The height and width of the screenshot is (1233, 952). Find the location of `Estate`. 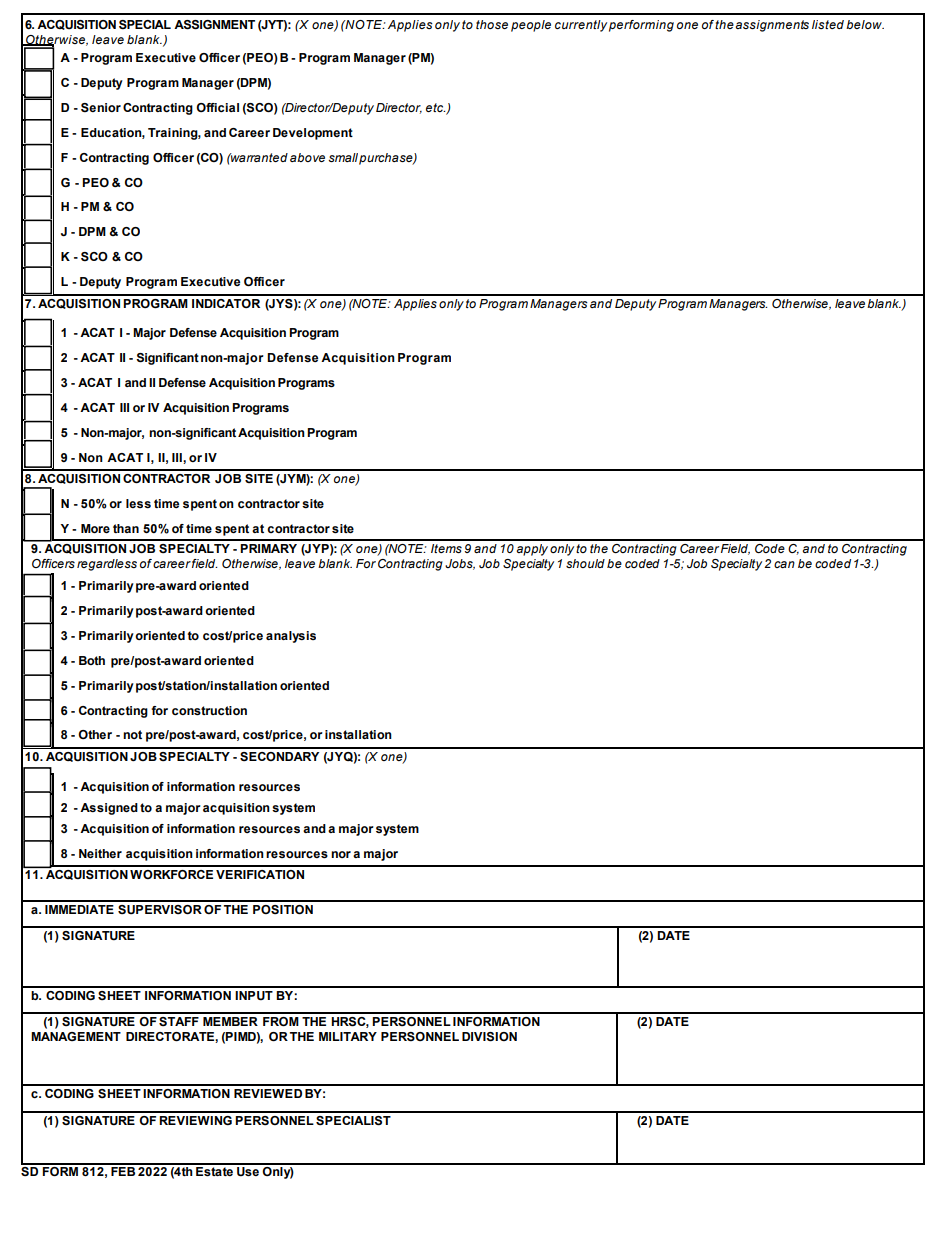

Estate is located at coordinates (214, 1170).
